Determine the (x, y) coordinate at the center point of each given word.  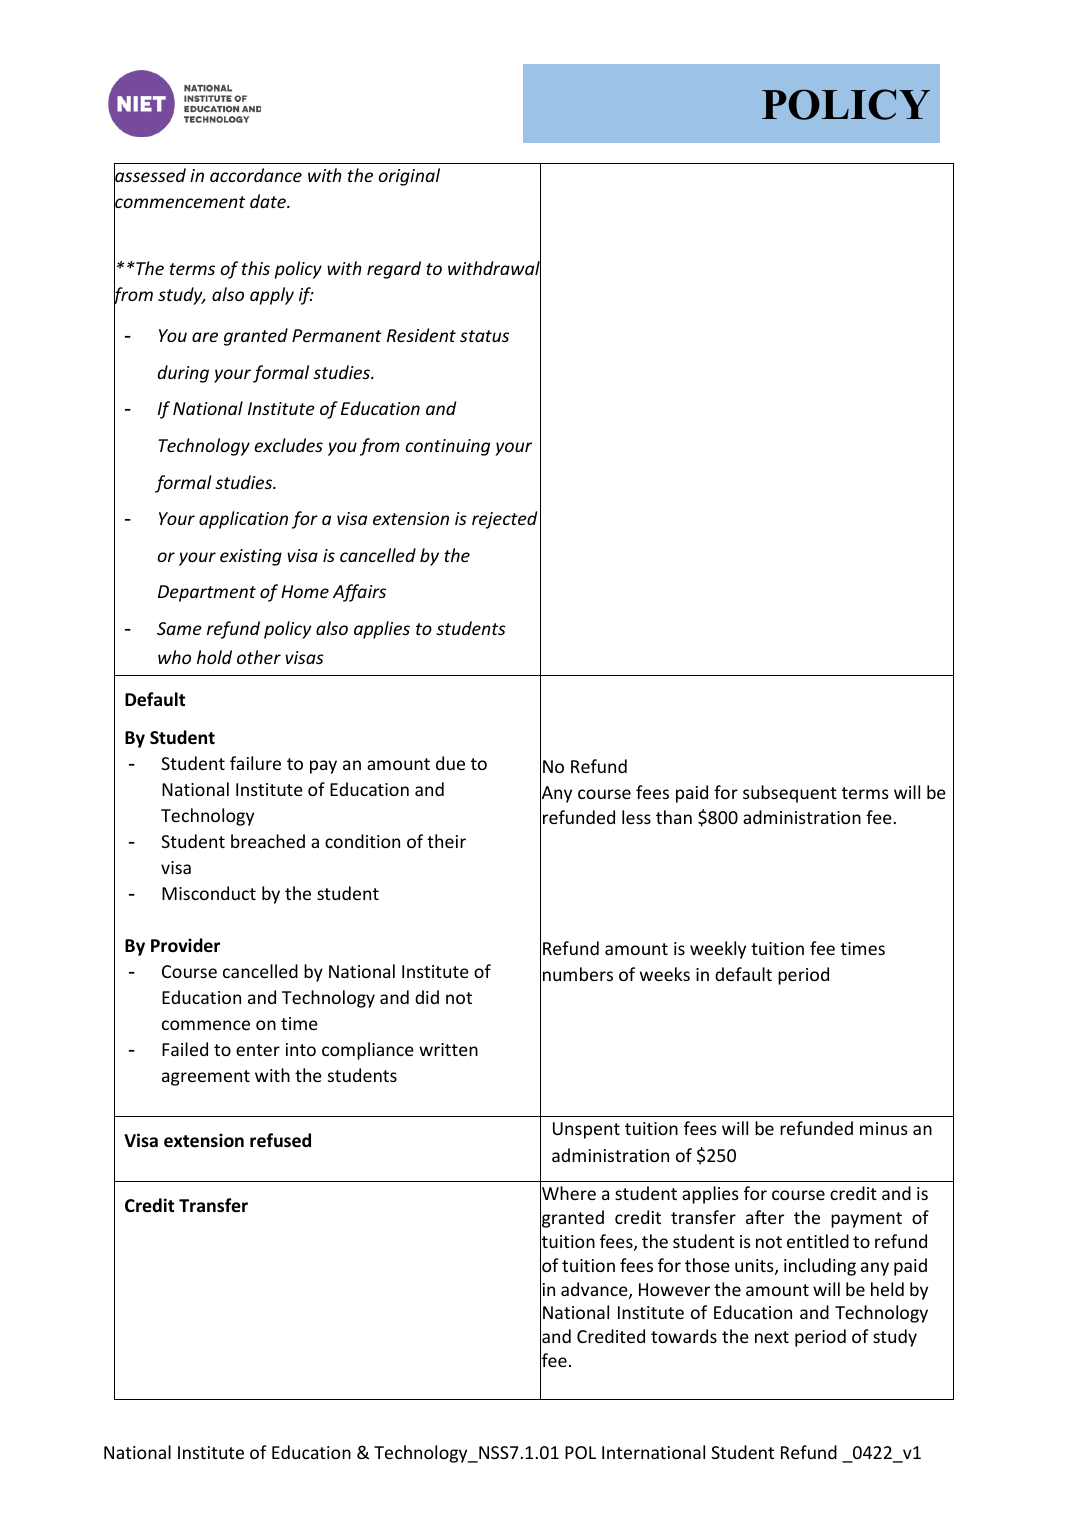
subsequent (790, 794)
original (409, 177)
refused (280, 1140)
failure (255, 763)
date (269, 201)
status (484, 336)
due (450, 763)
